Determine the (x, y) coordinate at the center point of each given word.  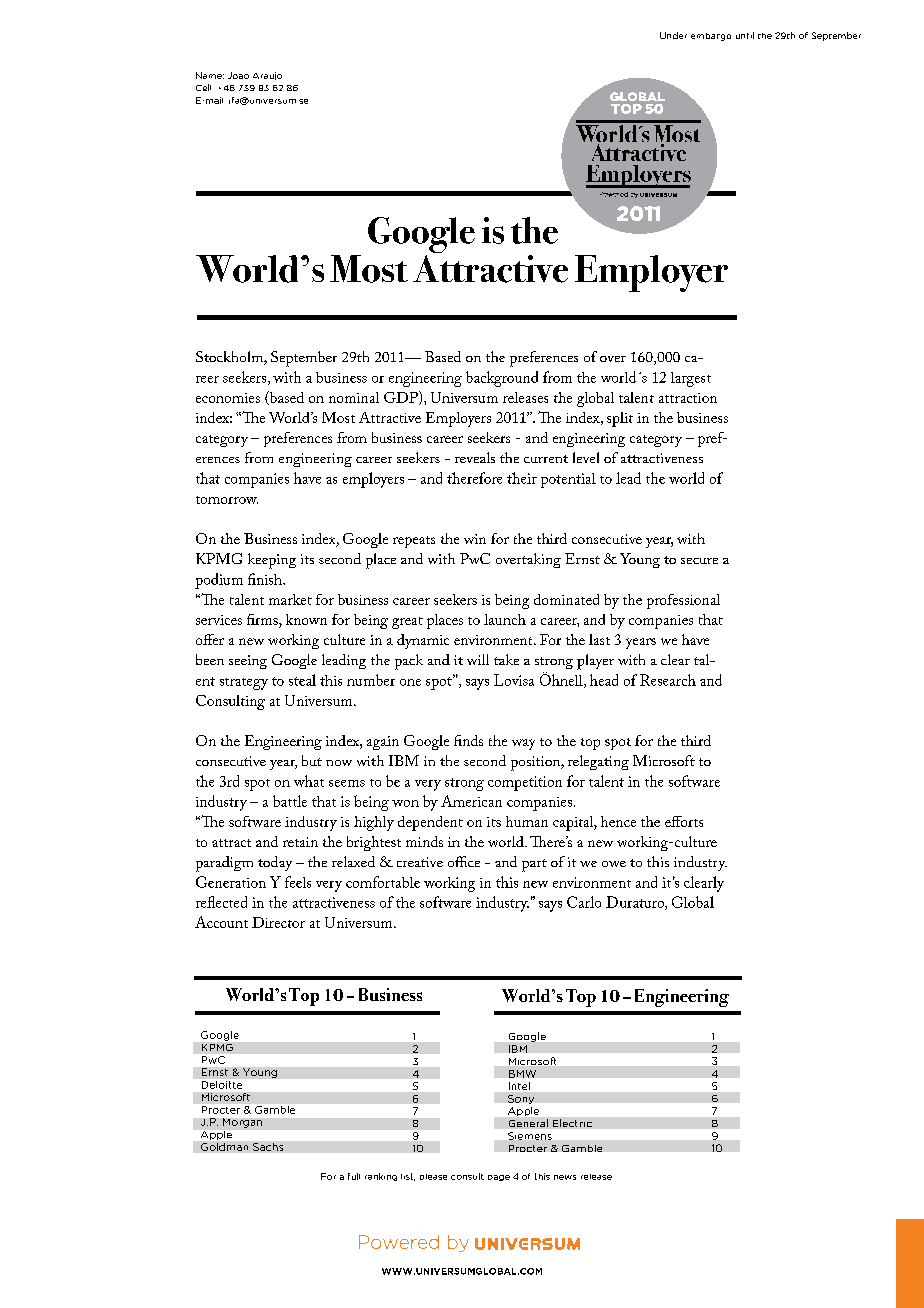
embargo (711, 37)
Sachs (268, 1147)
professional (683, 601)
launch (505, 619)
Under (673, 35)
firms (263, 619)
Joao (238, 75)
